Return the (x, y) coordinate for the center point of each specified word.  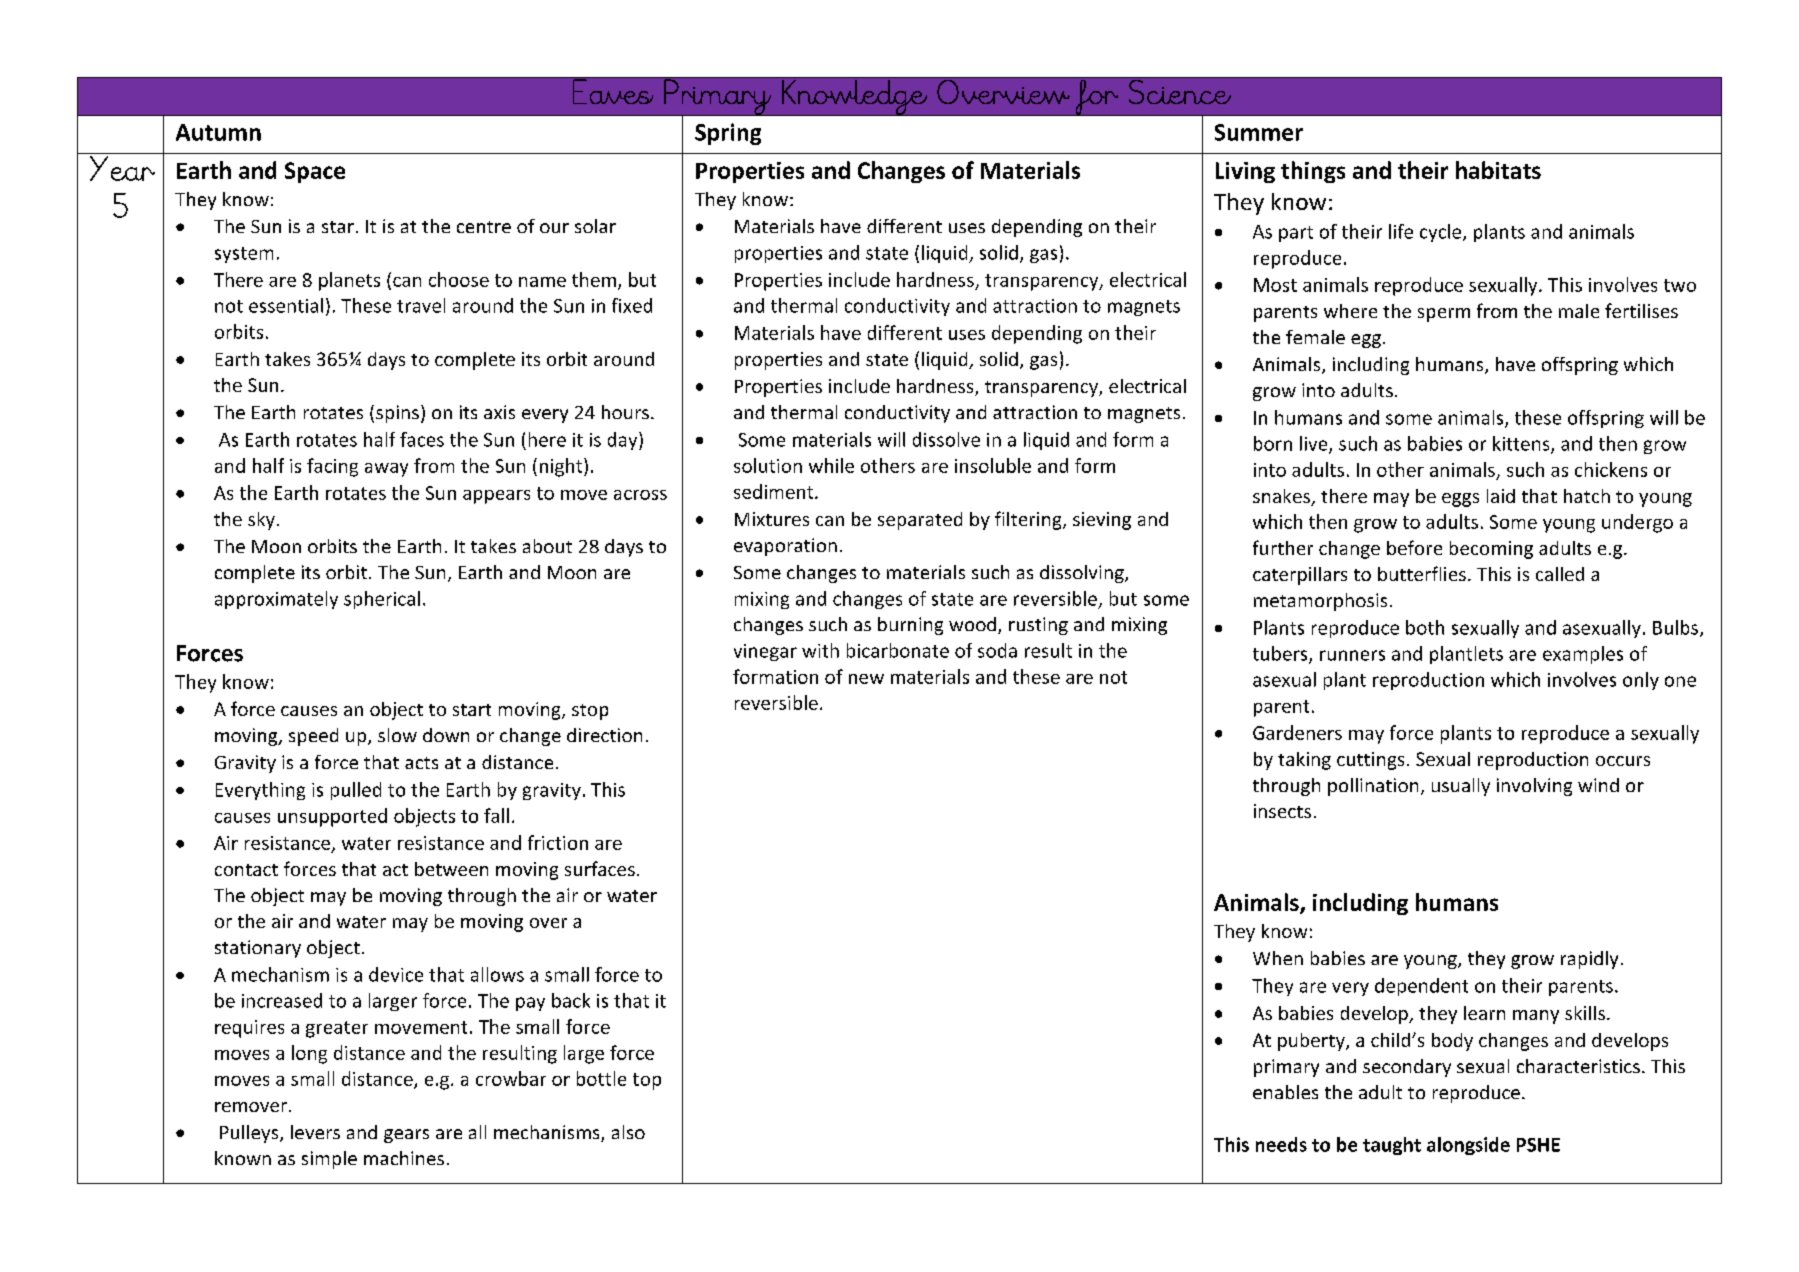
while (831, 465)
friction (558, 842)
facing (332, 467)
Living (1245, 172)
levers (315, 1132)
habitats (1498, 170)
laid (1501, 496)
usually (1461, 787)
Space (315, 172)
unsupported (332, 817)
